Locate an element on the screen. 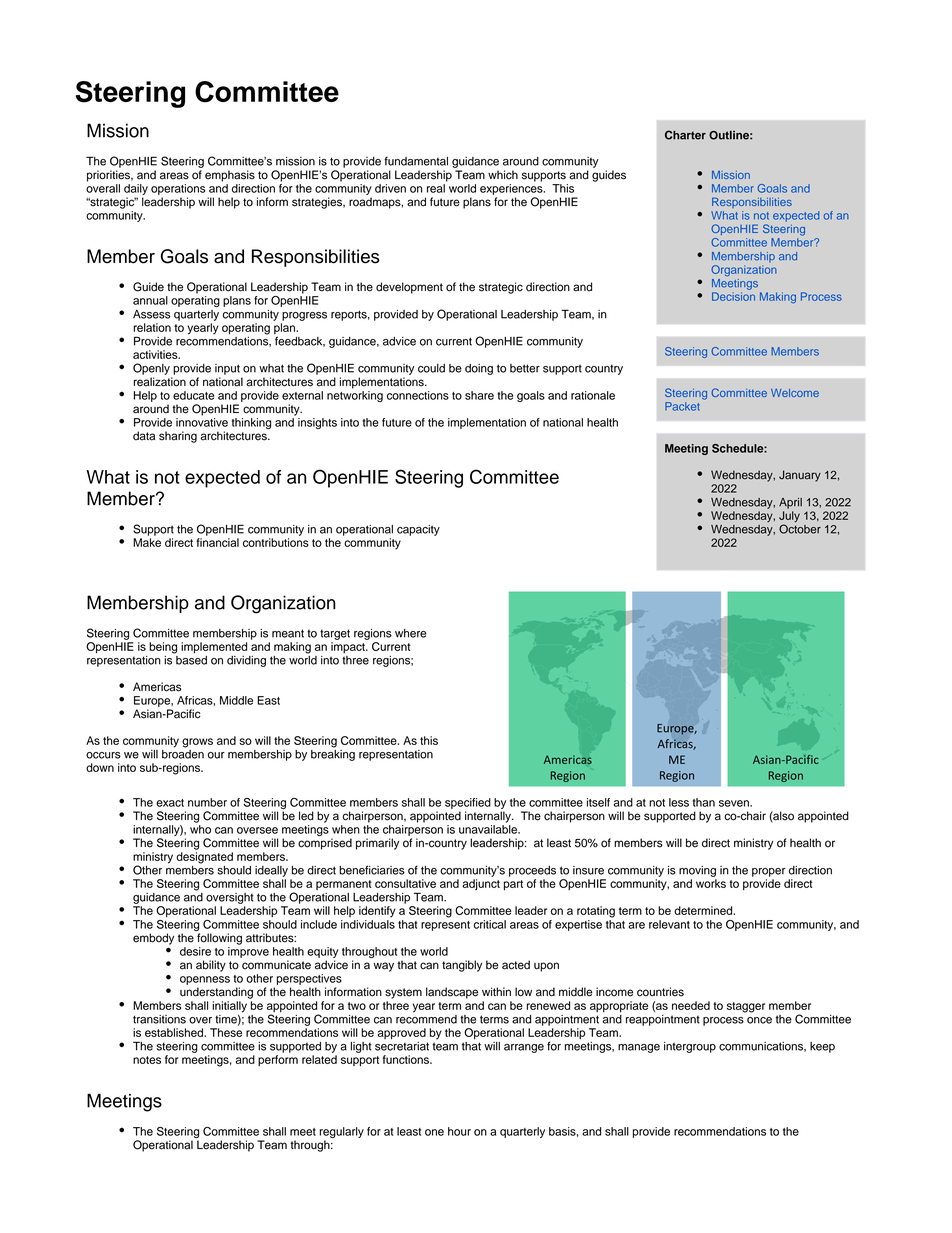 The image size is (952, 1233). Charter is located at coordinates (685, 135).
